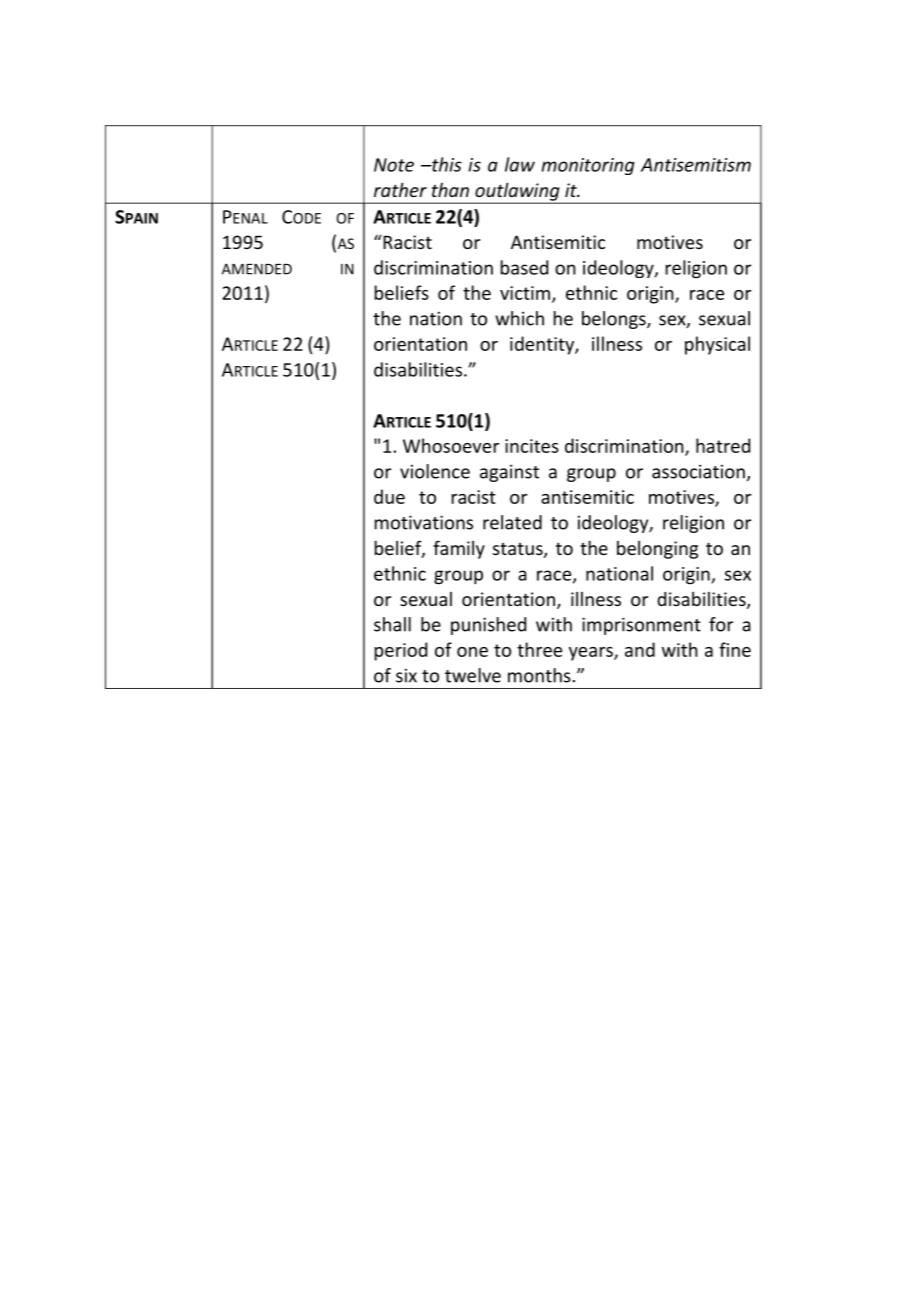 The height and width of the screenshot is (1316, 908). Describe the element at coordinates (615, 320) in the screenshot. I see `belongs` at that location.
